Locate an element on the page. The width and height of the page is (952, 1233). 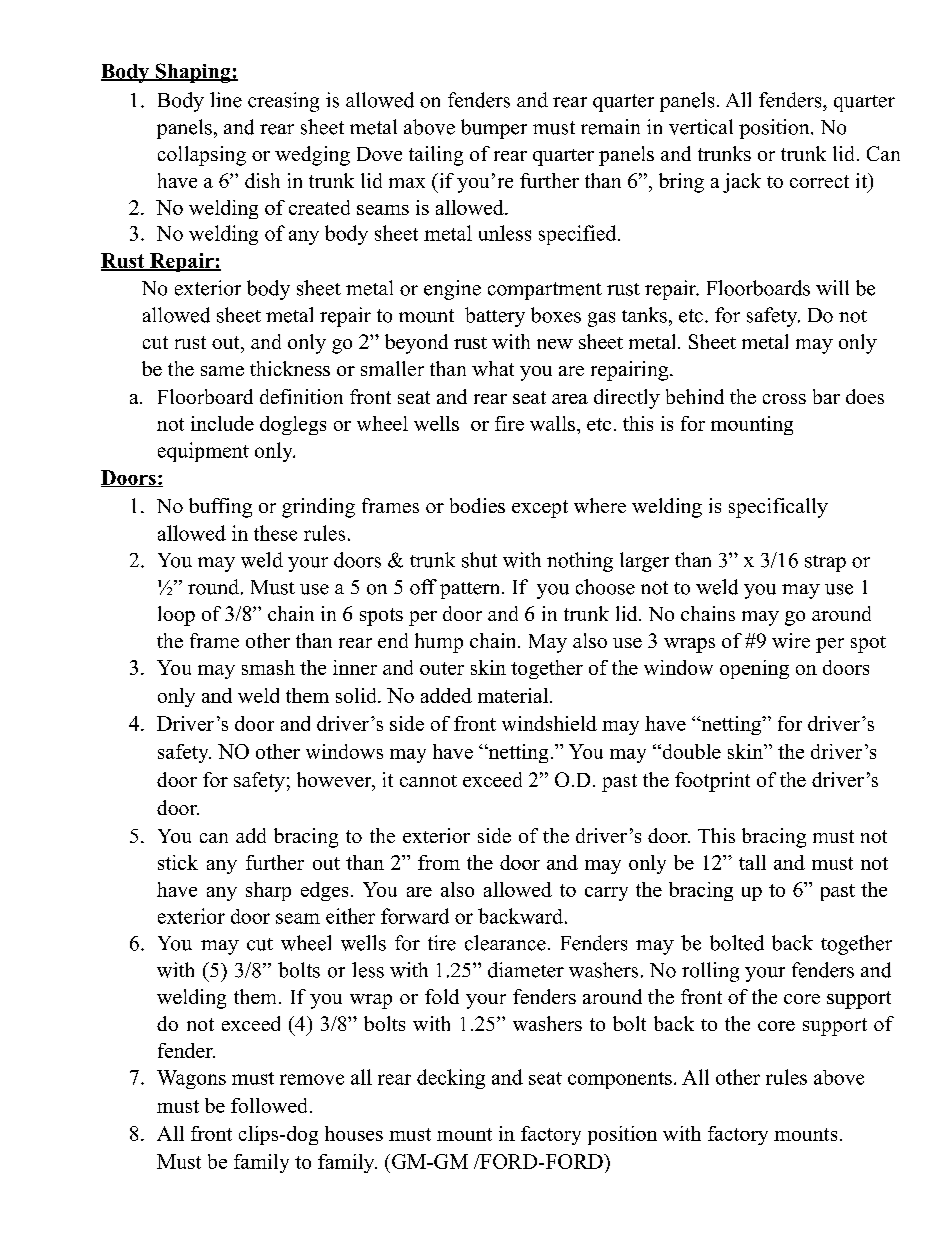
creasing is located at coordinates (283, 102).
